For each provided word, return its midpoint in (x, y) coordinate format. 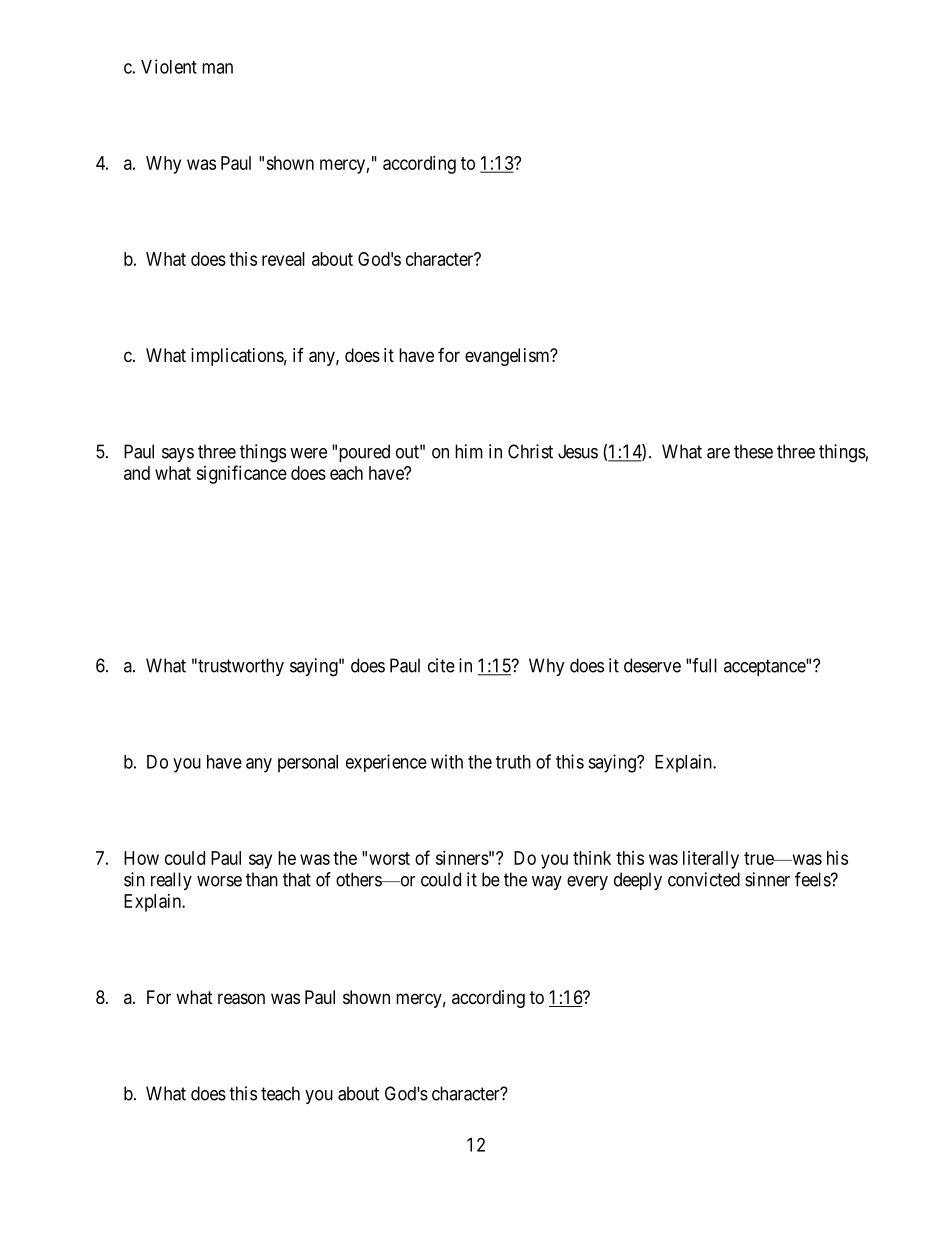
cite (441, 665)
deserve (652, 665)
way (547, 883)
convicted (704, 879)
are (718, 453)
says (178, 455)
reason (241, 999)
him (469, 451)
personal (308, 764)
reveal (283, 259)
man (217, 68)
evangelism (508, 357)
